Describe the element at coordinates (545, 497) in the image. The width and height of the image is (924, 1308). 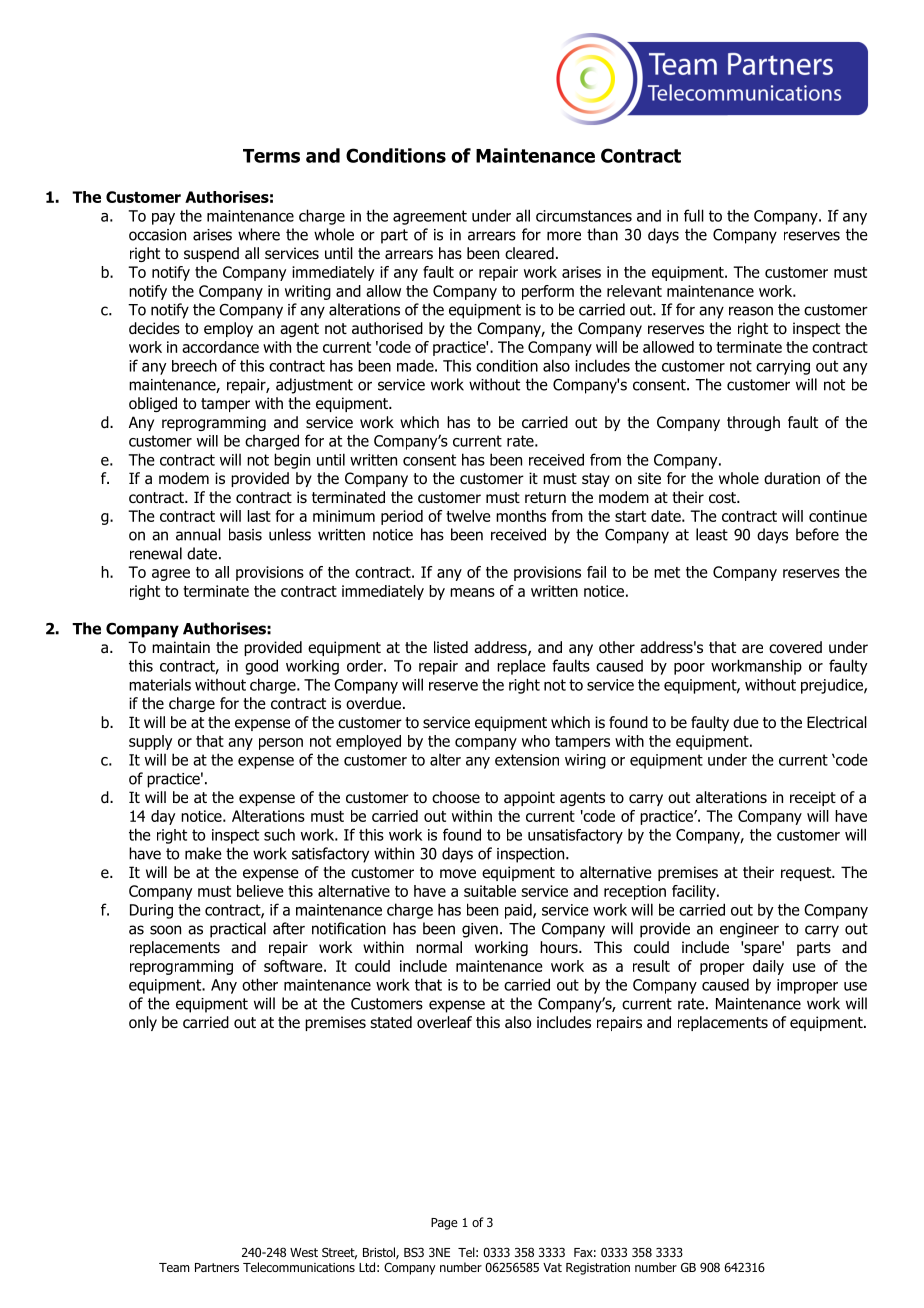
I see `return` at that location.
